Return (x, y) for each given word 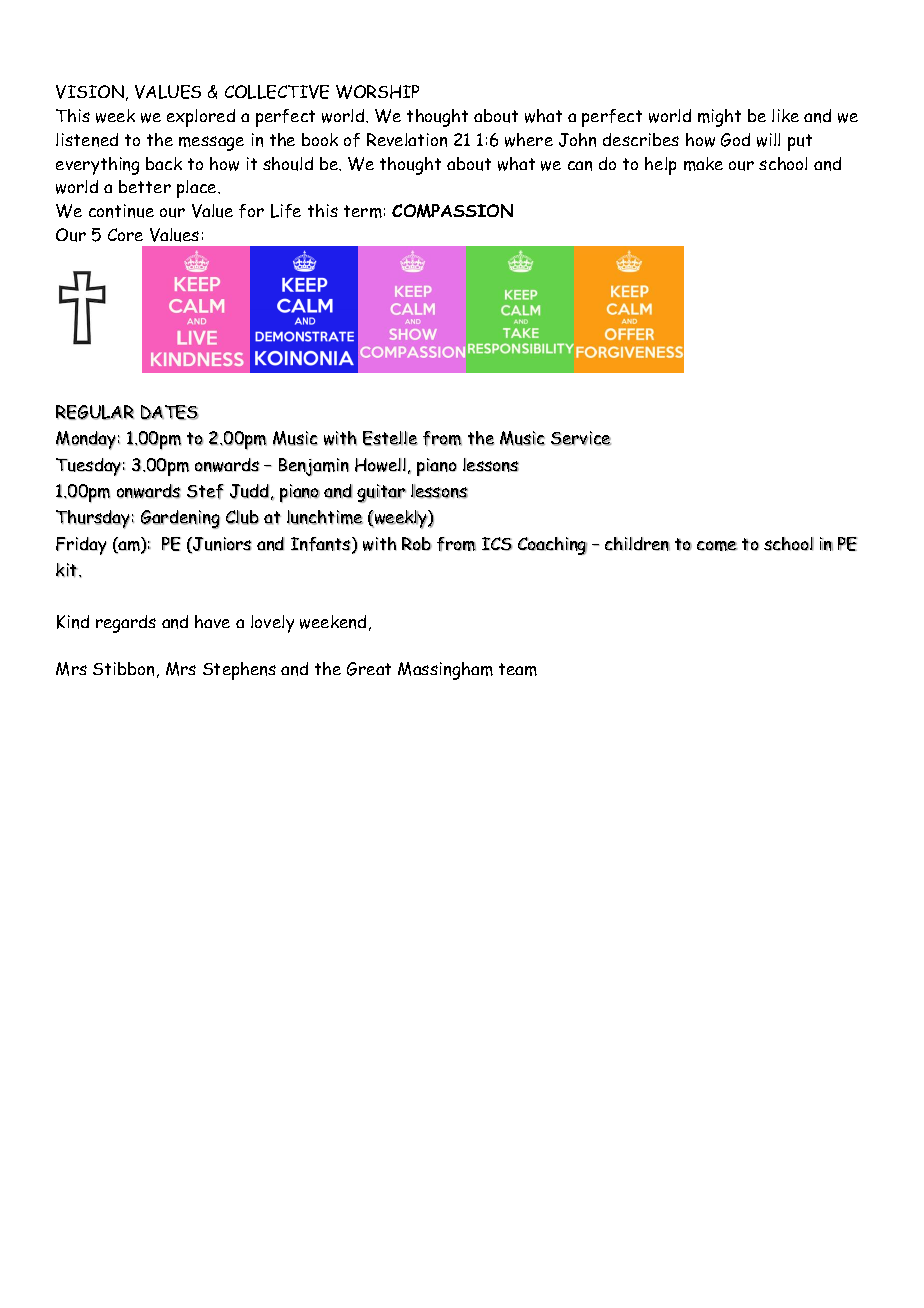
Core (125, 234)
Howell (380, 465)
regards (126, 624)
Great (369, 669)
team (518, 669)
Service (581, 438)
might (719, 118)
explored (201, 118)
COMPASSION (452, 211)
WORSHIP (377, 92)
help (660, 166)
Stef (205, 491)
